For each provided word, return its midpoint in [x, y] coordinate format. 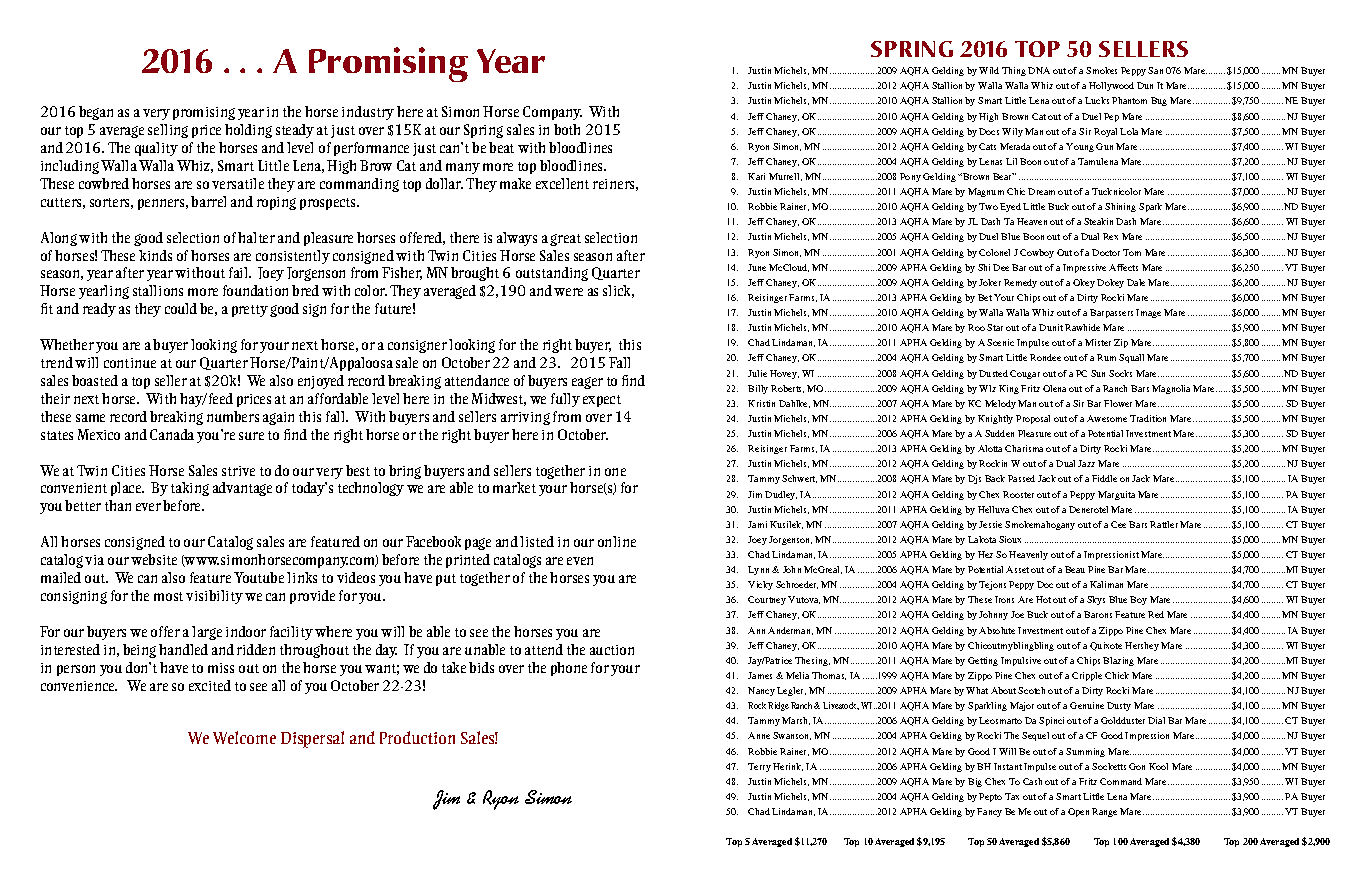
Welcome [244, 737]
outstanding [552, 274]
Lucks [1097, 100]
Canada [172, 434]
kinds [155, 255]
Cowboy [1037, 253]
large [207, 633]
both [567, 129]
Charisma [1024, 448]
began [96, 113]
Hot [1043, 599]
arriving [525, 418]
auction [612, 650]
